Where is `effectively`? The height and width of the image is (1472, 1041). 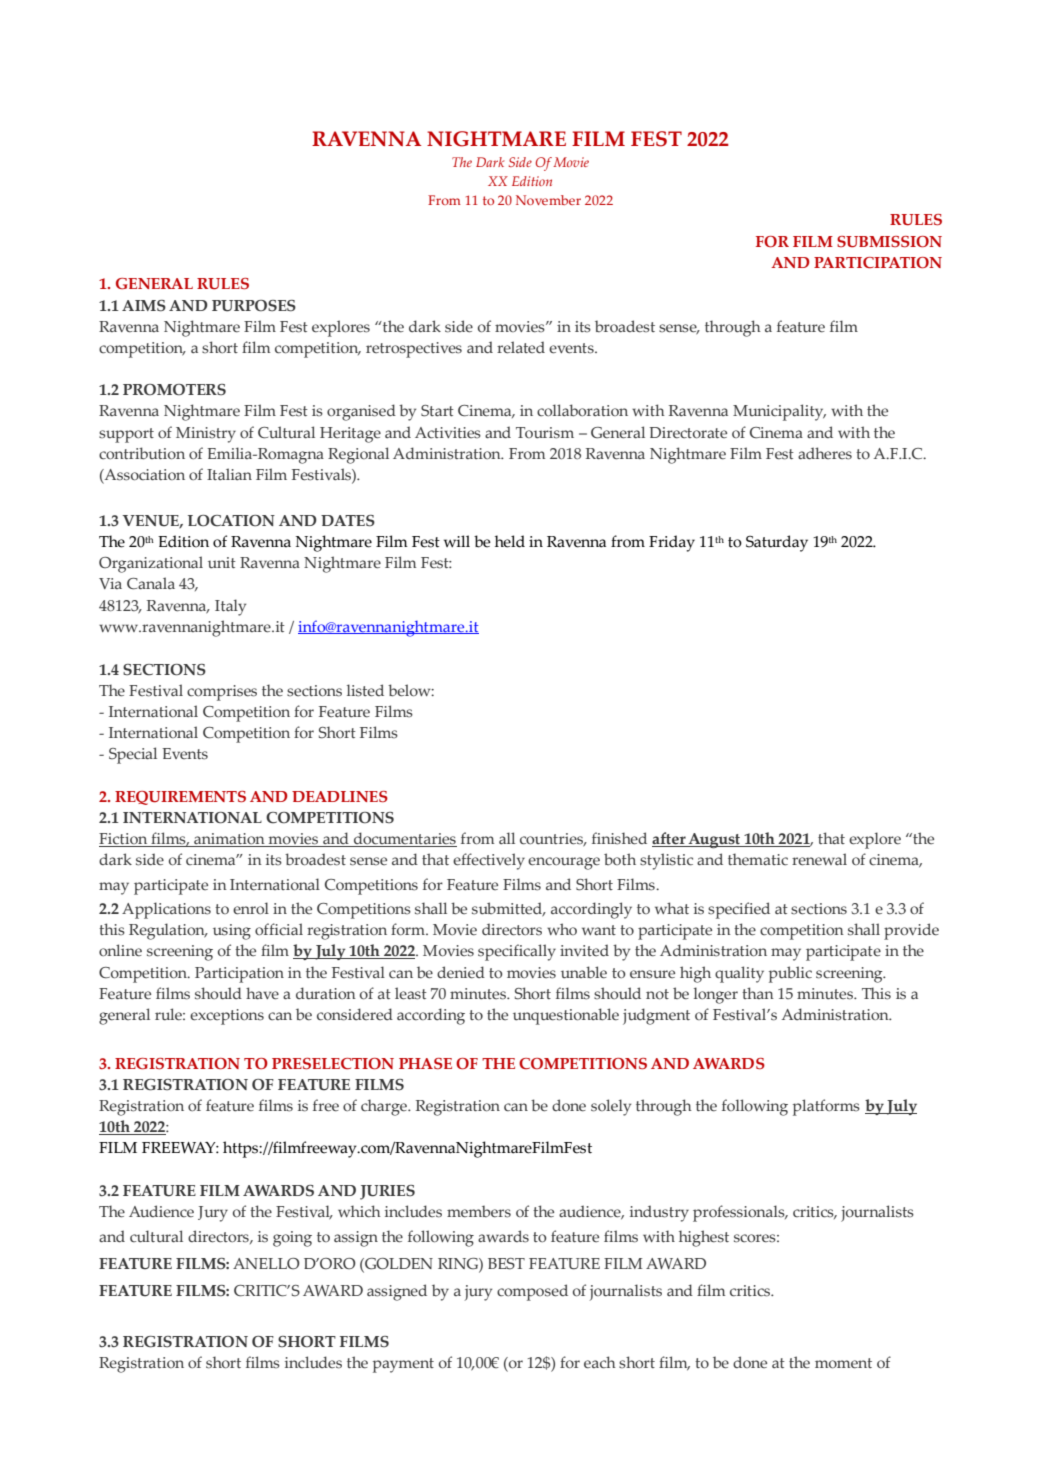 effectively is located at coordinates (489, 861).
